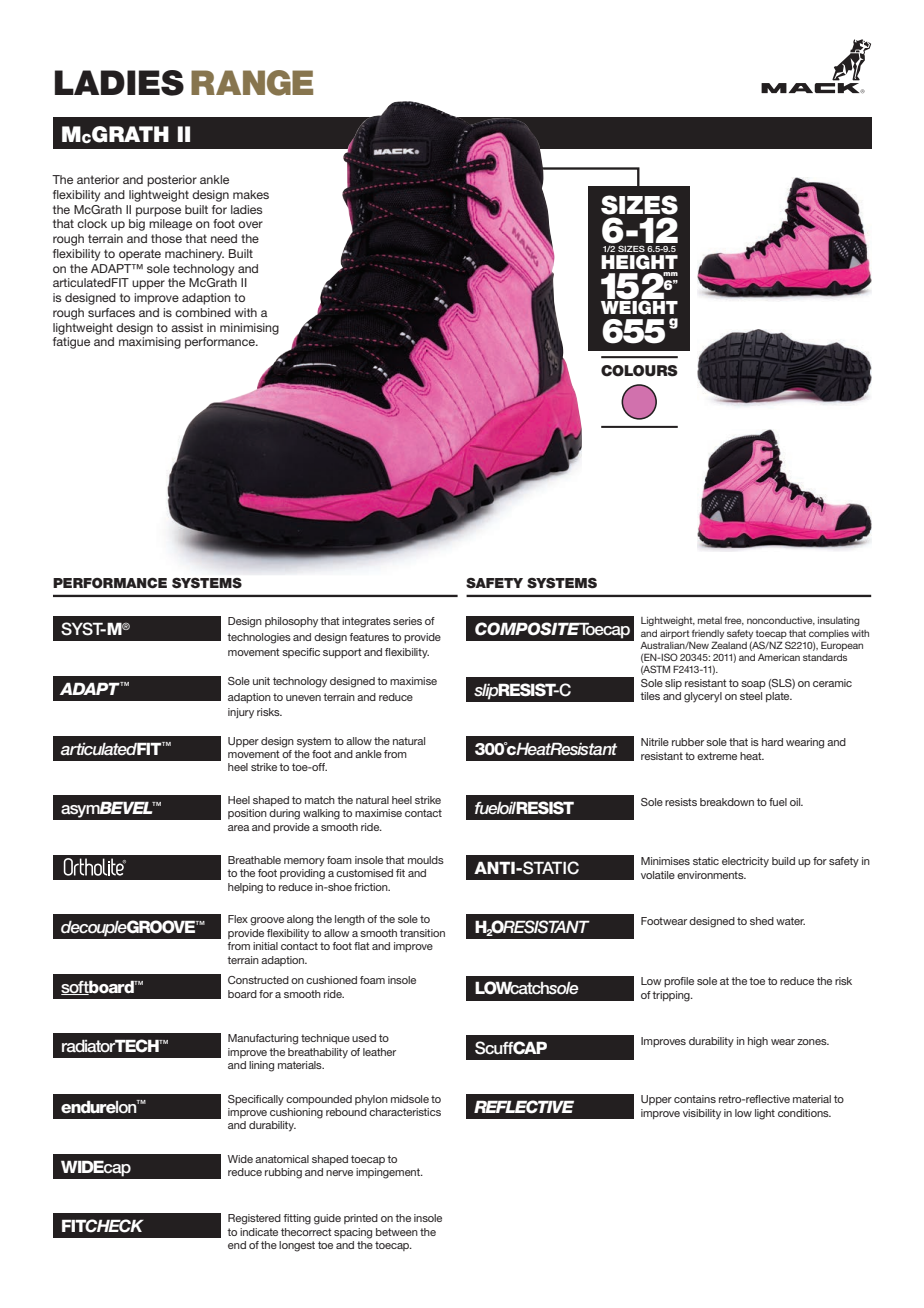 The width and height of the screenshot is (924, 1308). What do you see at coordinates (254, 1219) in the screenshot?
I see `Registered` at bounding box center [254, 1219].
